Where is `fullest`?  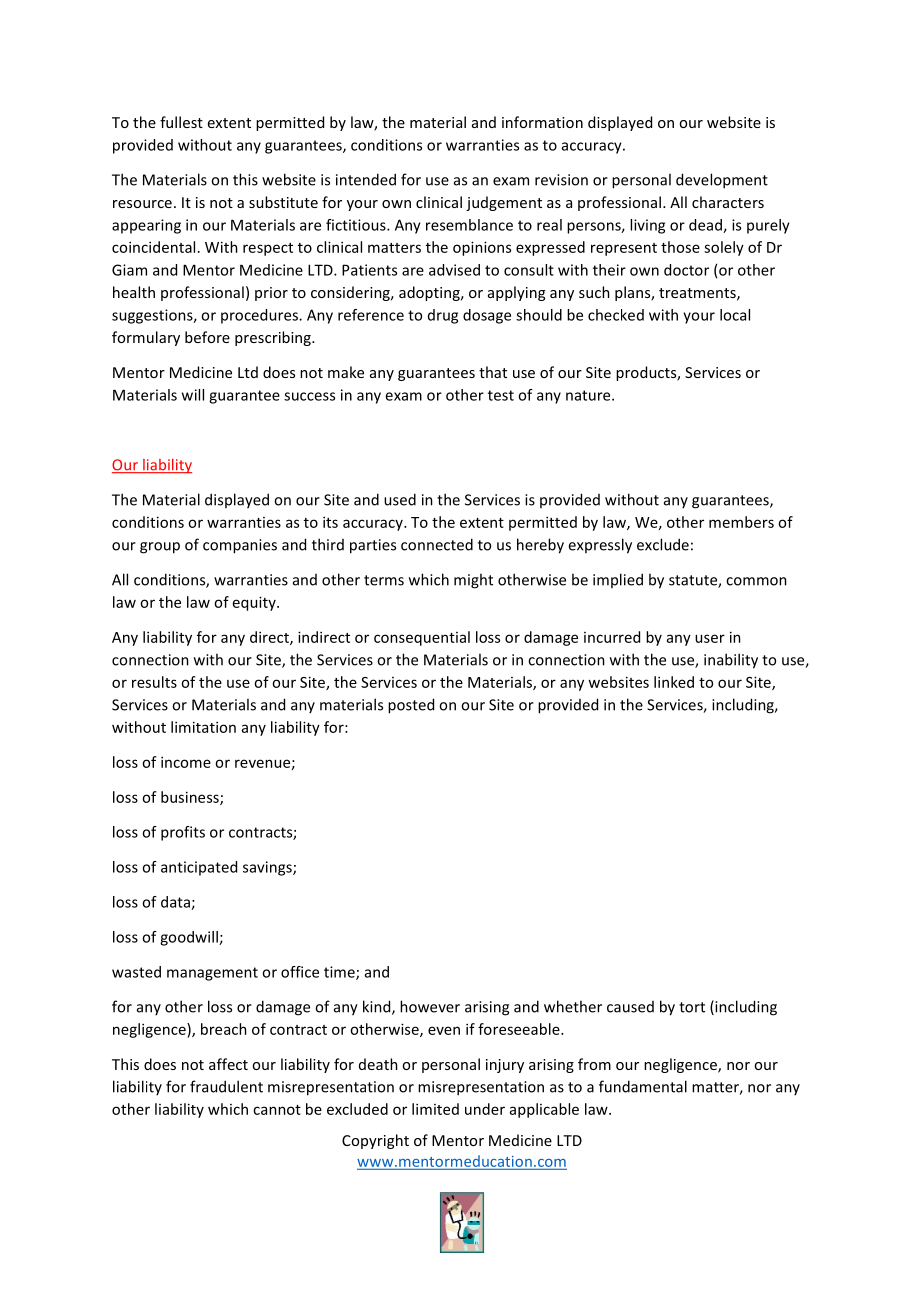
fullest is located at coordinates (181, 122).
